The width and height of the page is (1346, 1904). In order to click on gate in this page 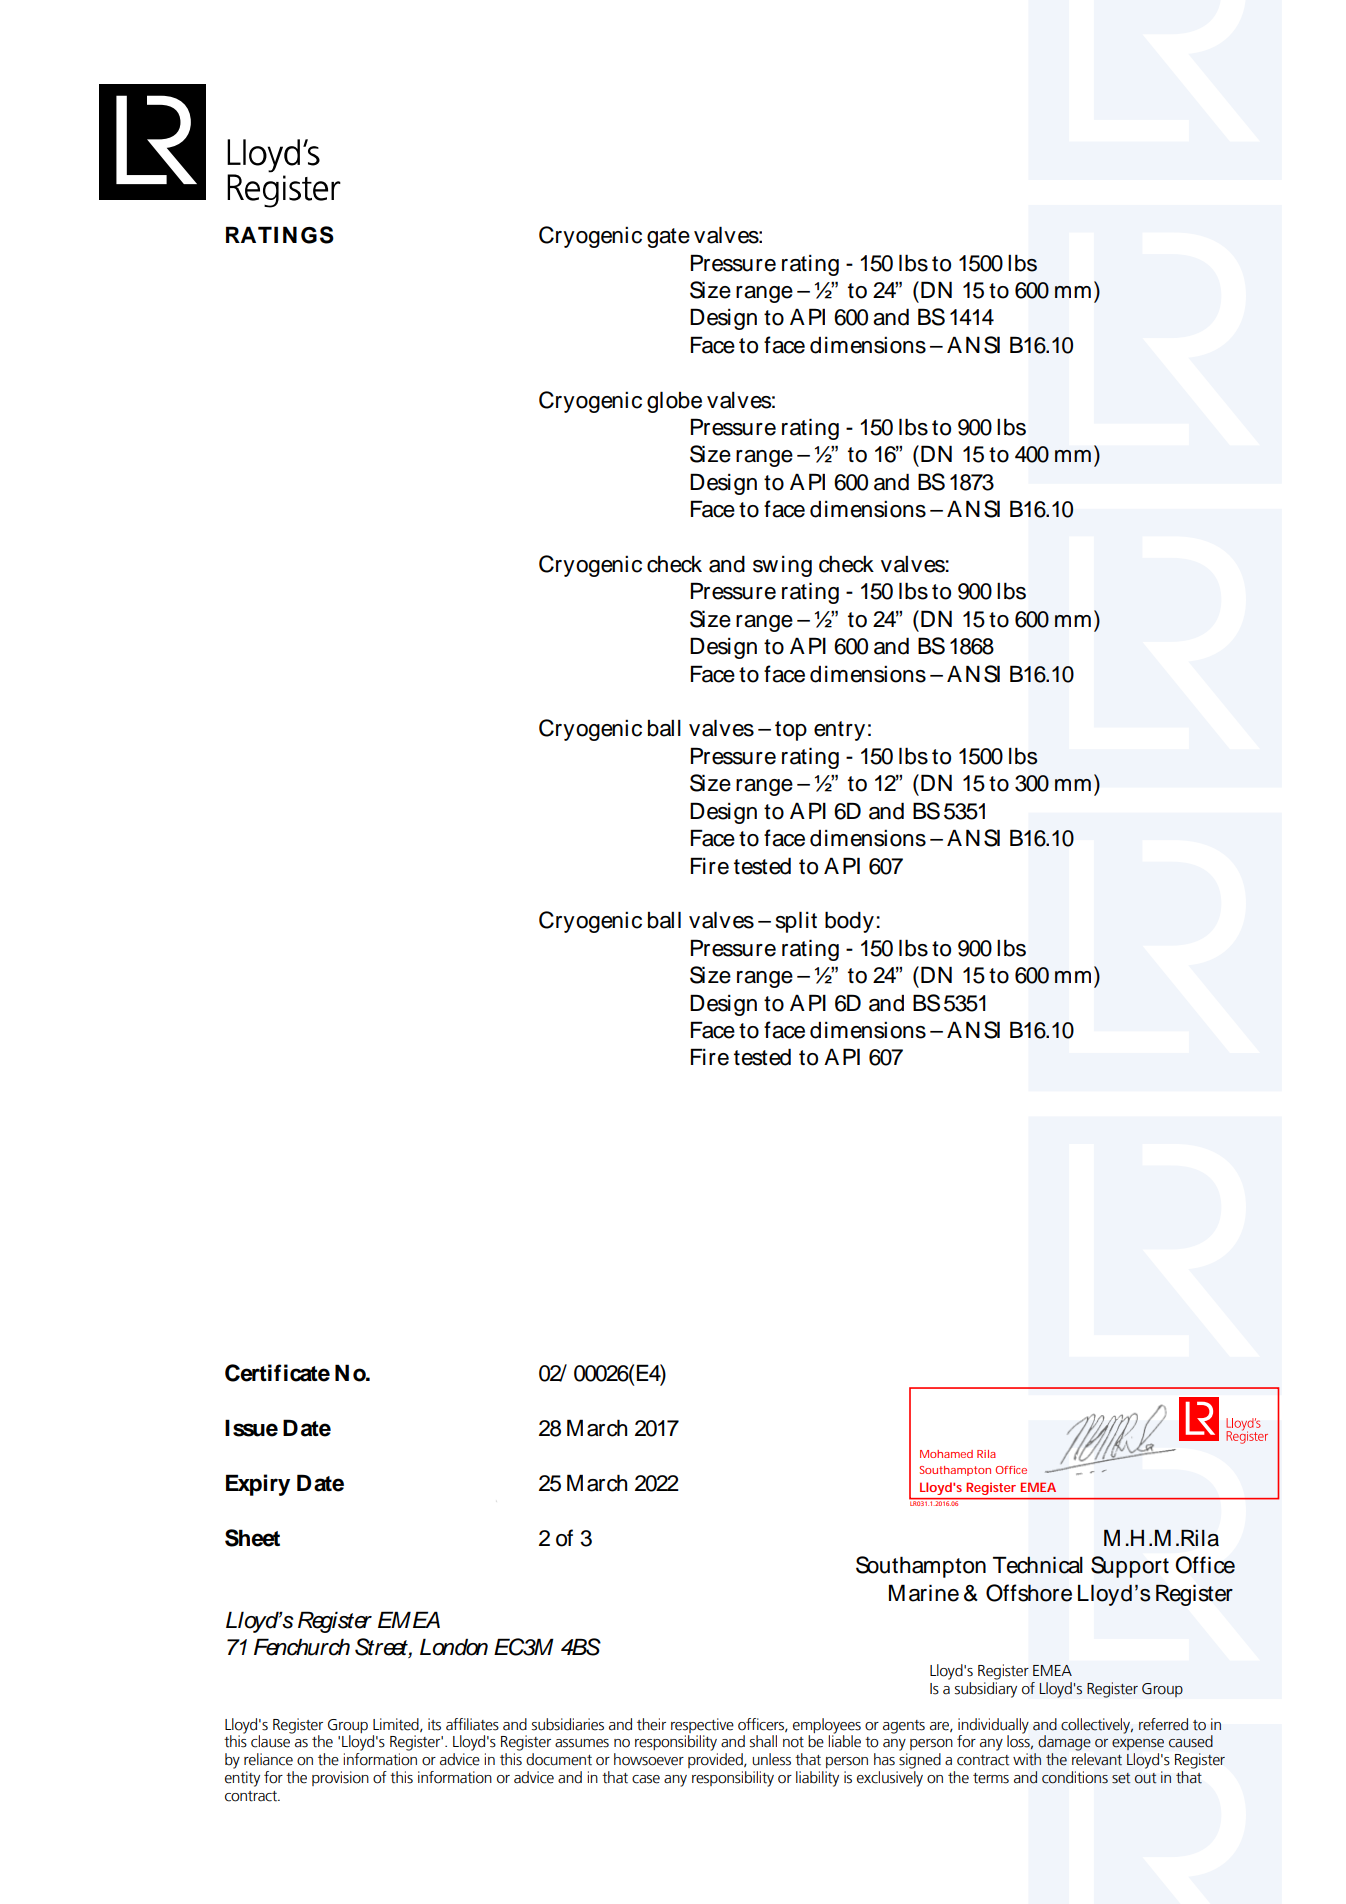, I will do `click(668, 238)`.
